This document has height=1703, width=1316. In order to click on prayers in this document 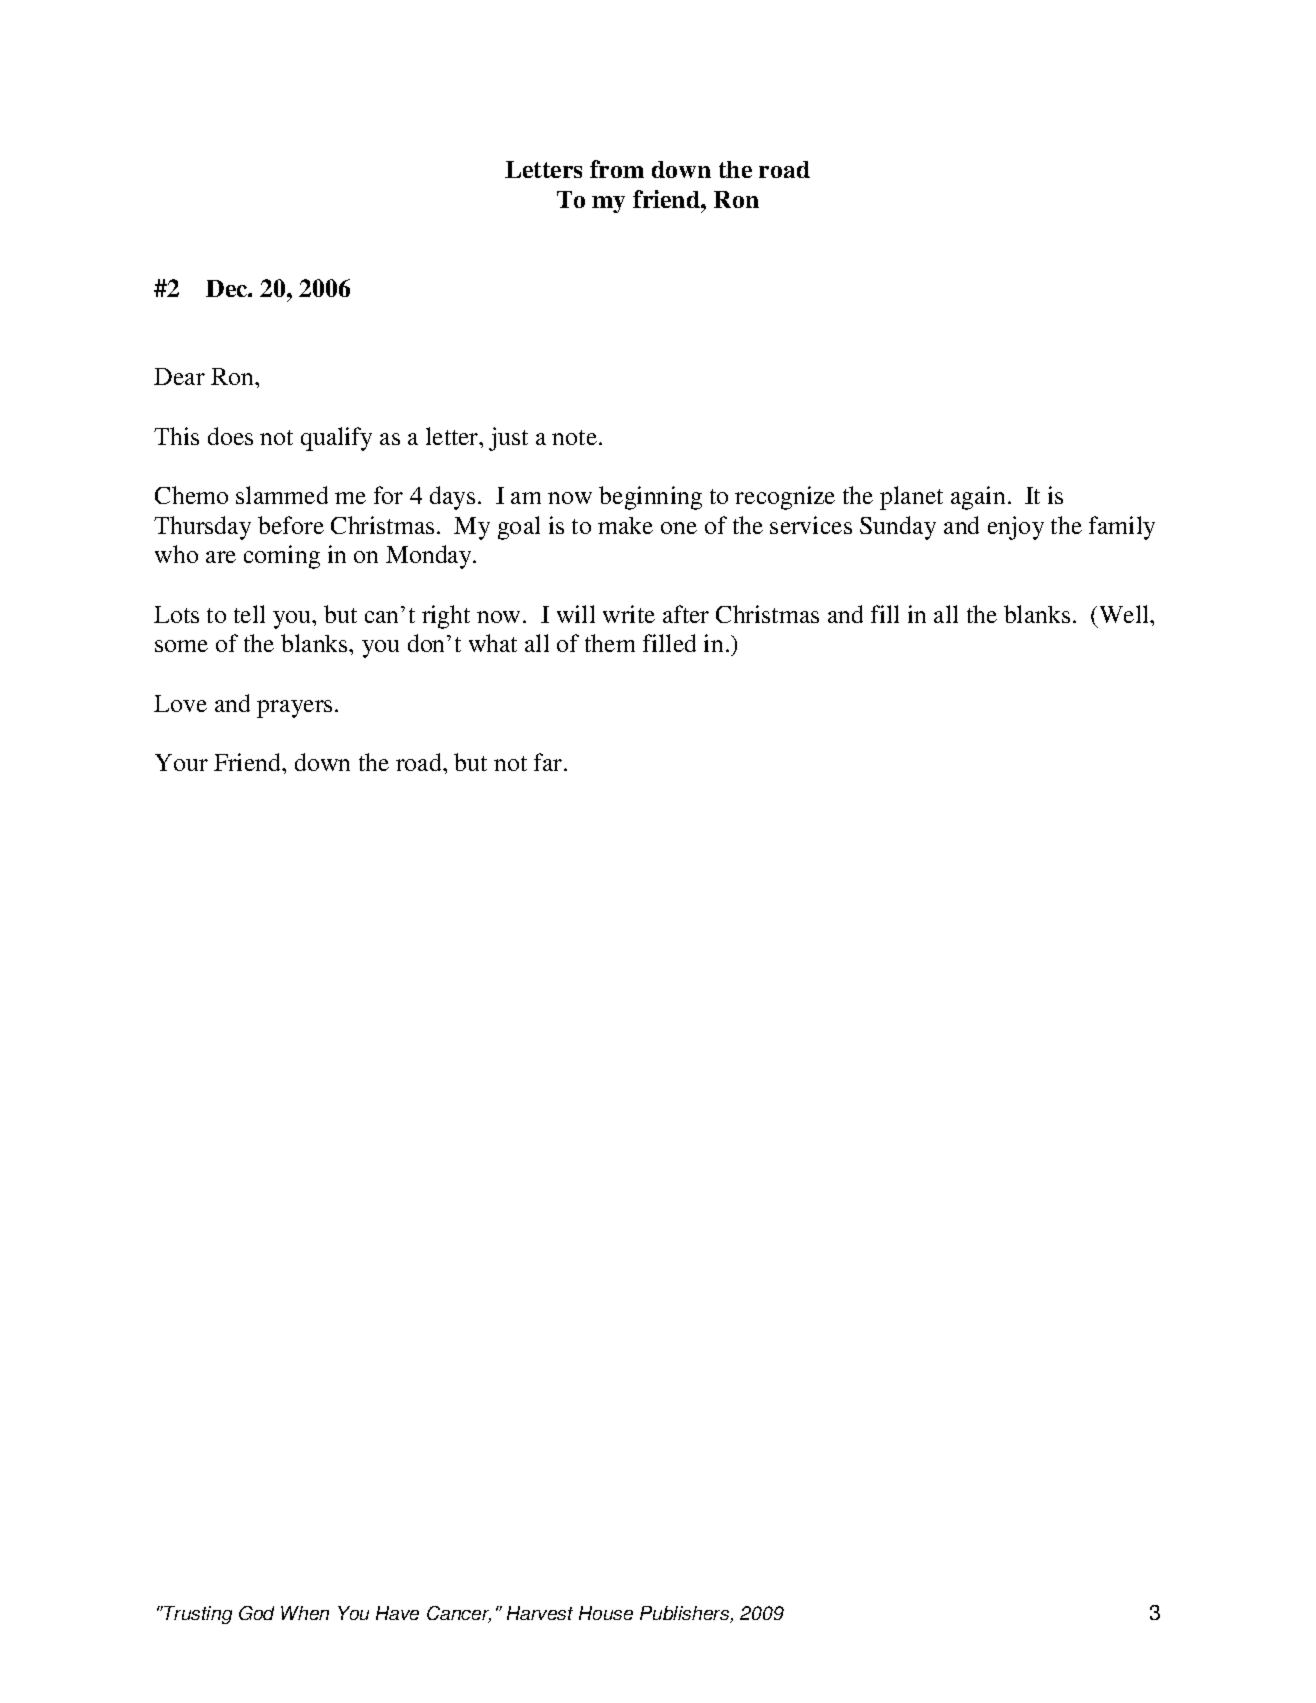, I will do `click(294, 709)`.
